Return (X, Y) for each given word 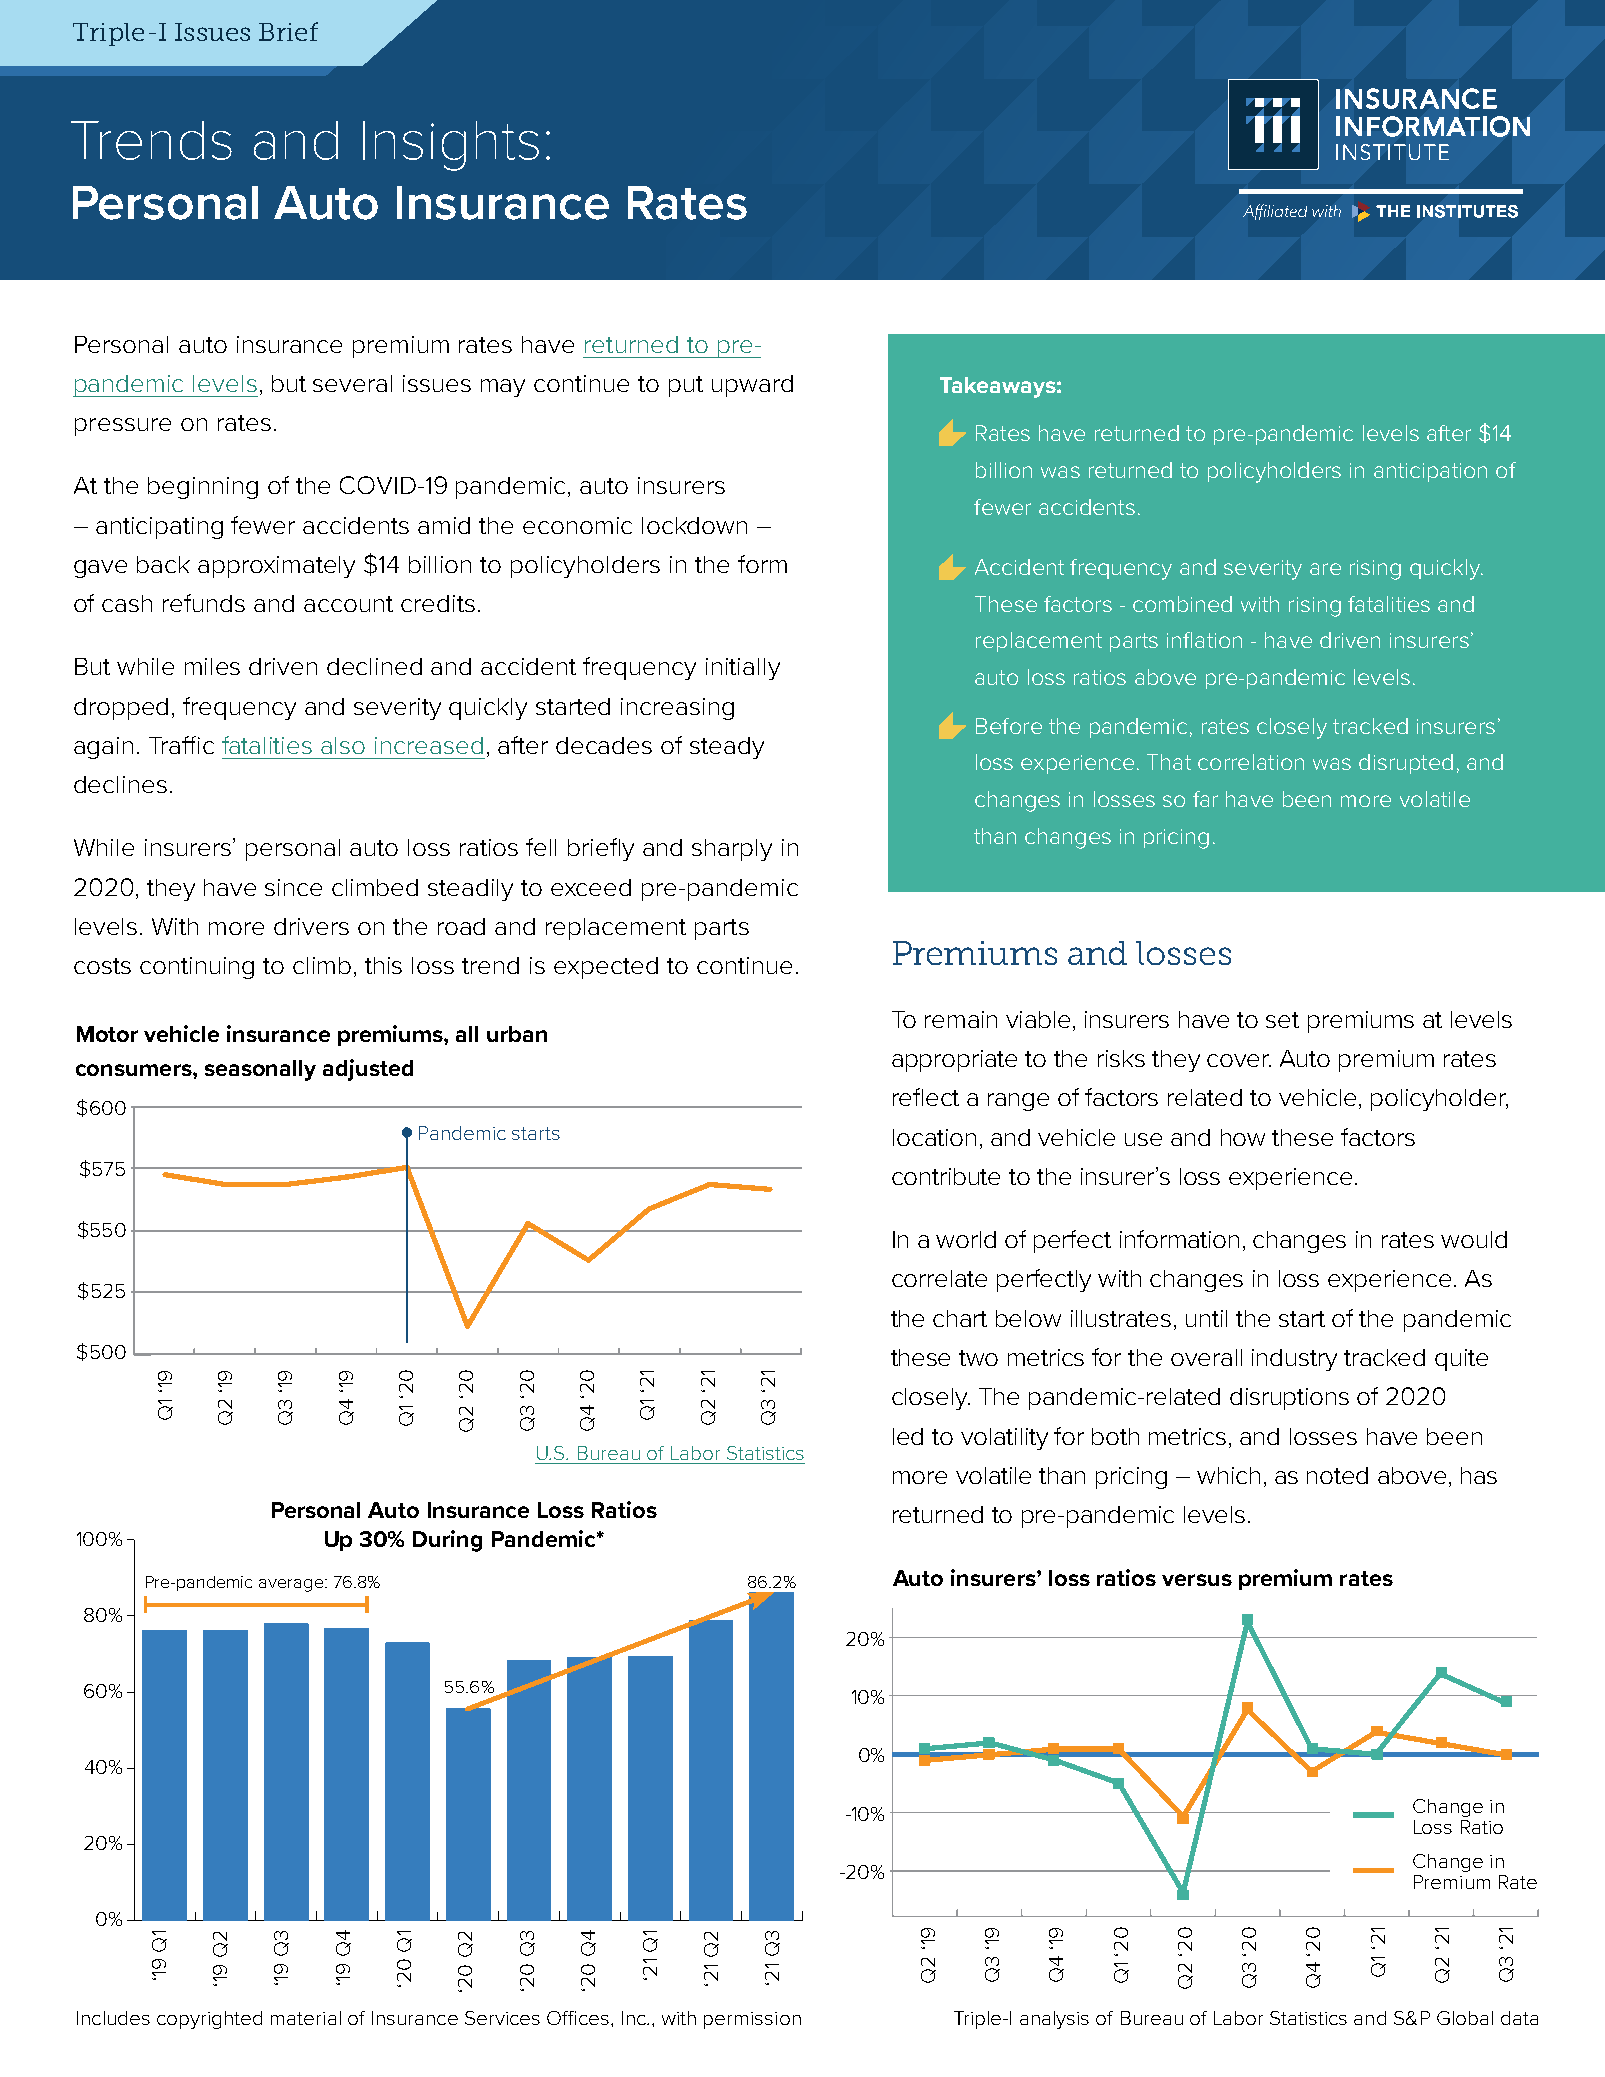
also (343, 745)
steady (727, 748)
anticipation (1430, 472)
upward (752, 386)
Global (1465, 2018)
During (447, 1541)
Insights (451, 146)
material (306, 2018)
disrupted (1406, 764)
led (908, 1436)
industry (1294, 1360)
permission (752, 2020)
